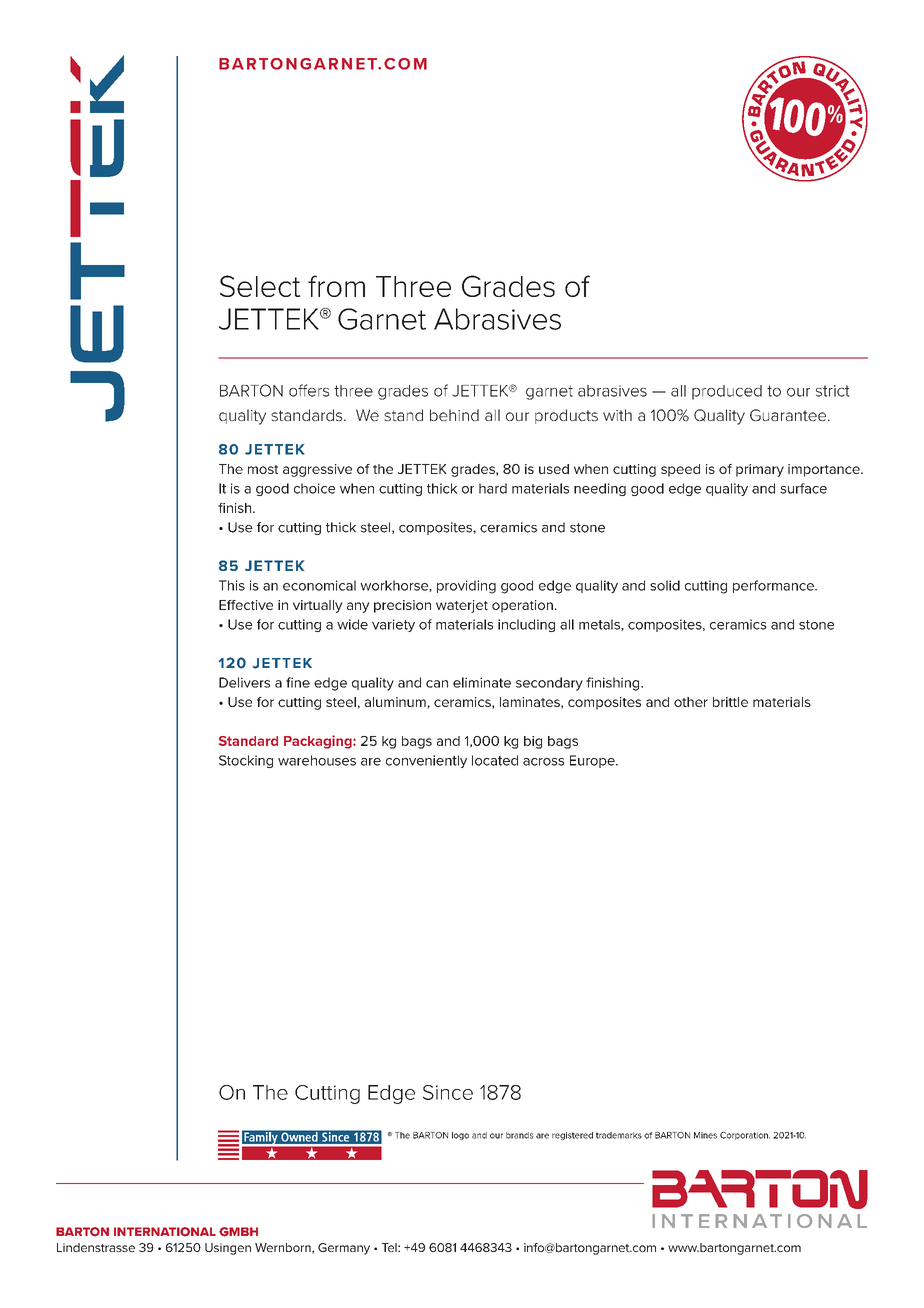 The width and height of the screenshot is (924, 1308). Describe the element at coordinates (454, 415) in the screenshot. I see `behind` at that location.
